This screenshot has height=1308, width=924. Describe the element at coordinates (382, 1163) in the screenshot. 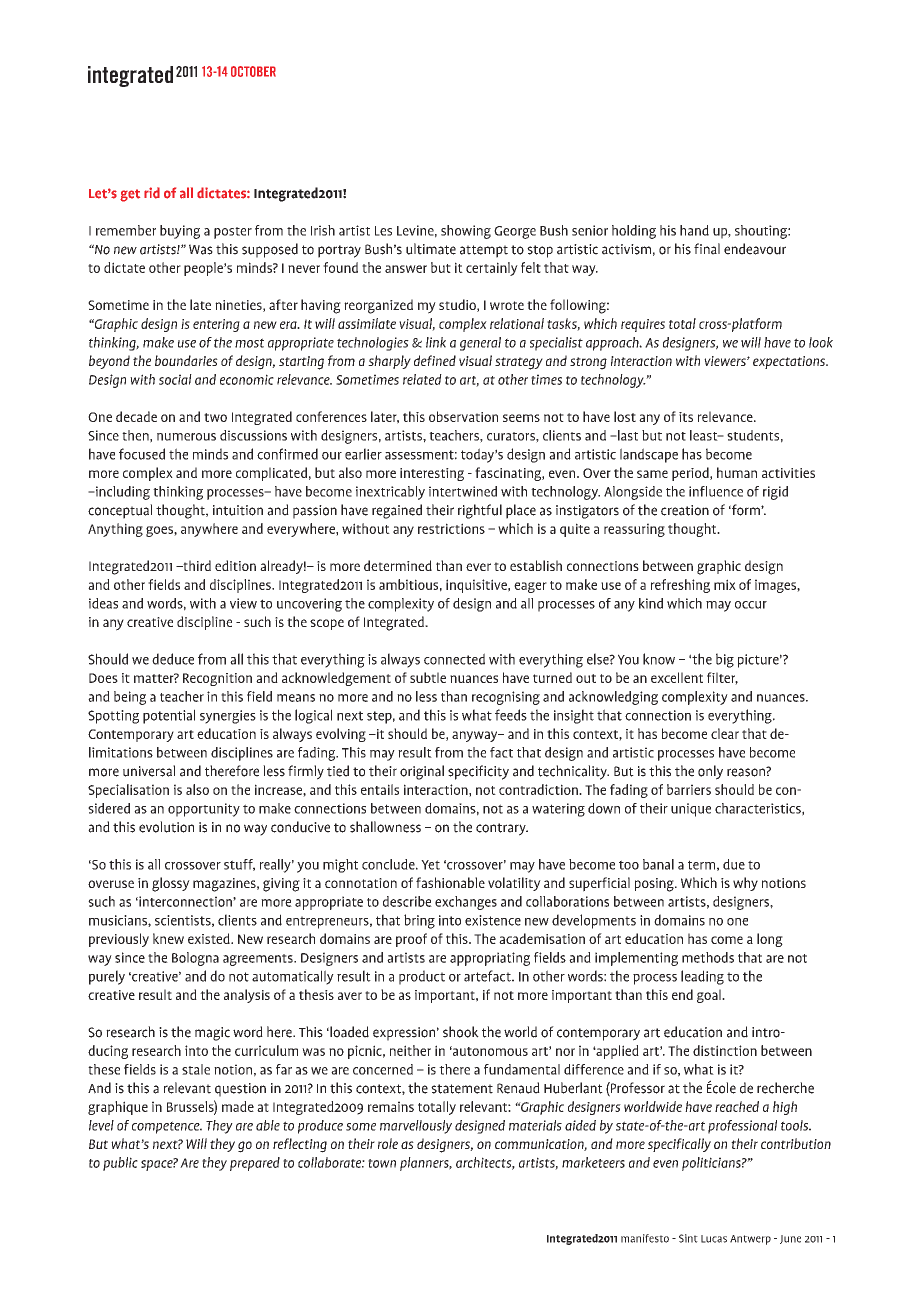

I see `town` at that location.
